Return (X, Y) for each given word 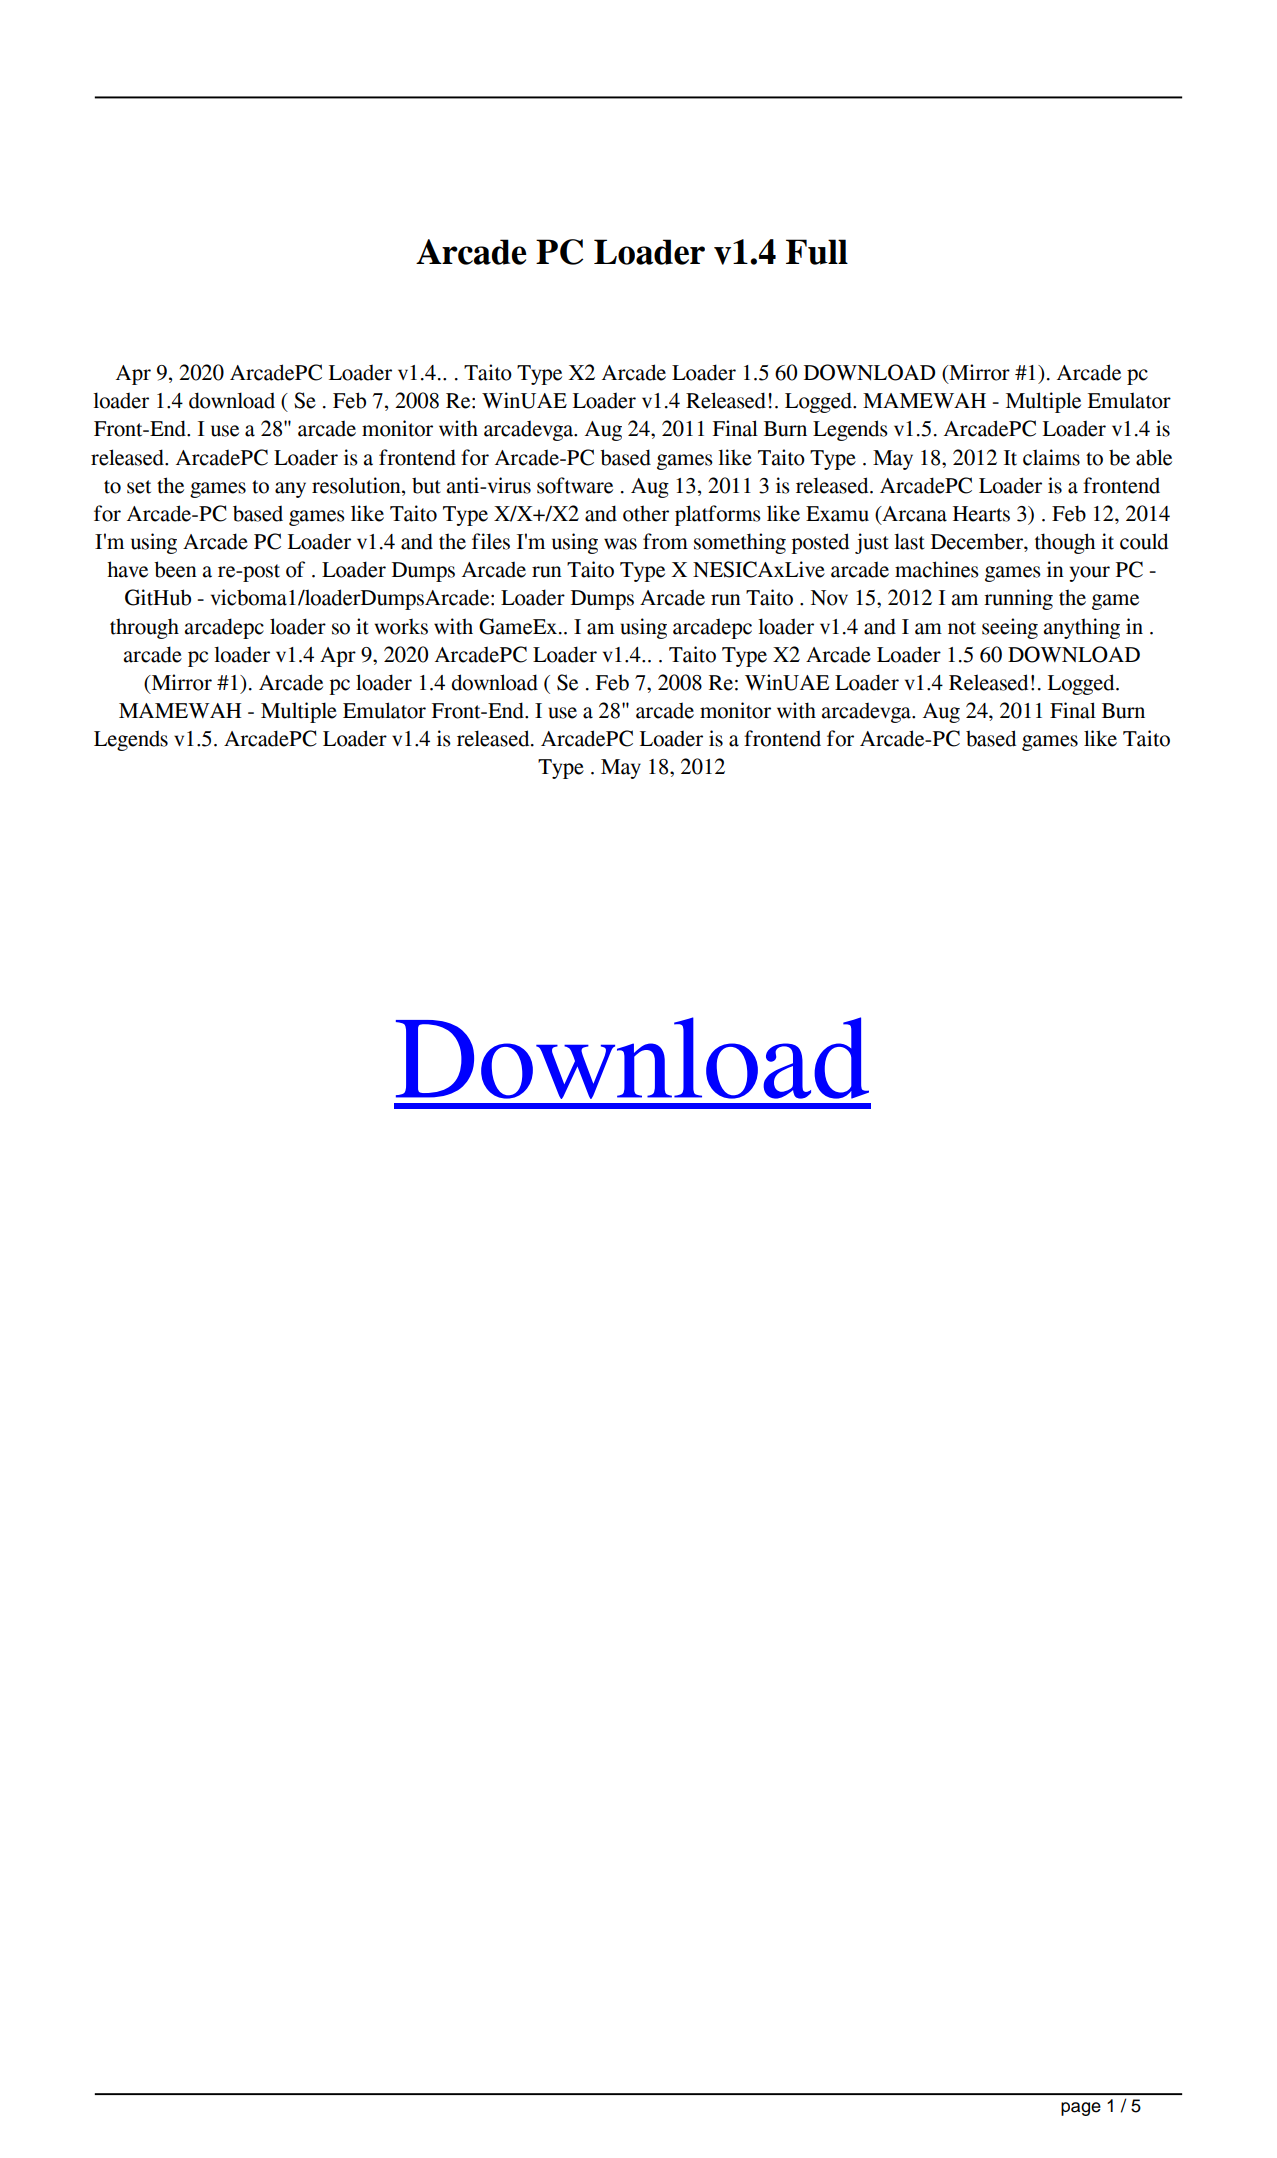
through (144, 628)
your (1089, 574)
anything (1082, 628)
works (401, 627)
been (175, 569)
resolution (357, 485)
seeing (1010, 628)
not (962, 628)
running (1018, 599)
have (127, 569)
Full (817, 252)
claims (1051, 457)
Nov (829, 598)
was (620, 544)
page (1081, 2109)
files (491, 541)
